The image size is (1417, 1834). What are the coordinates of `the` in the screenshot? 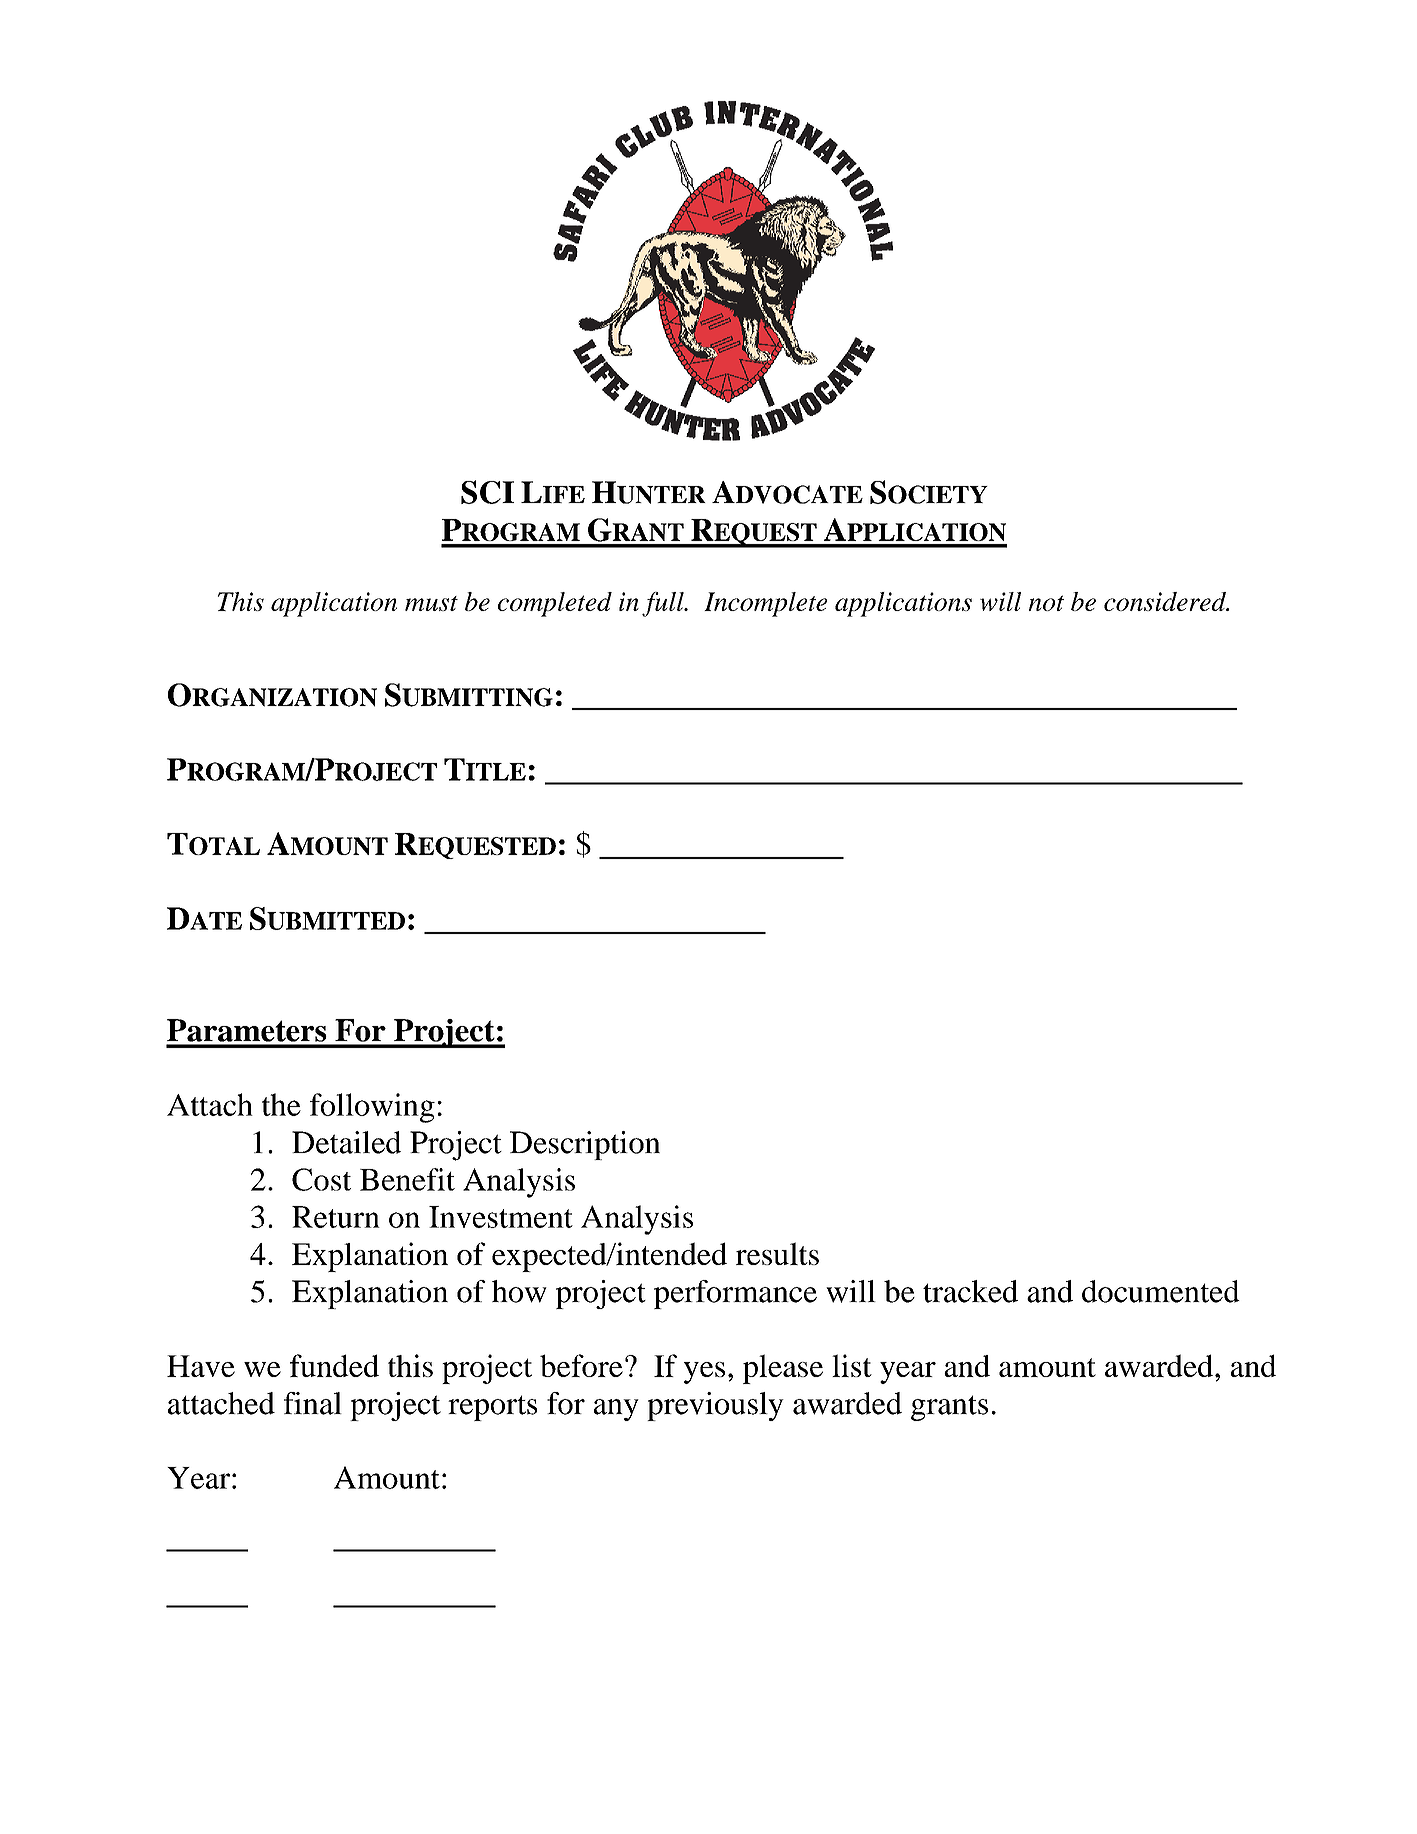 It's located at (281, 1104).
